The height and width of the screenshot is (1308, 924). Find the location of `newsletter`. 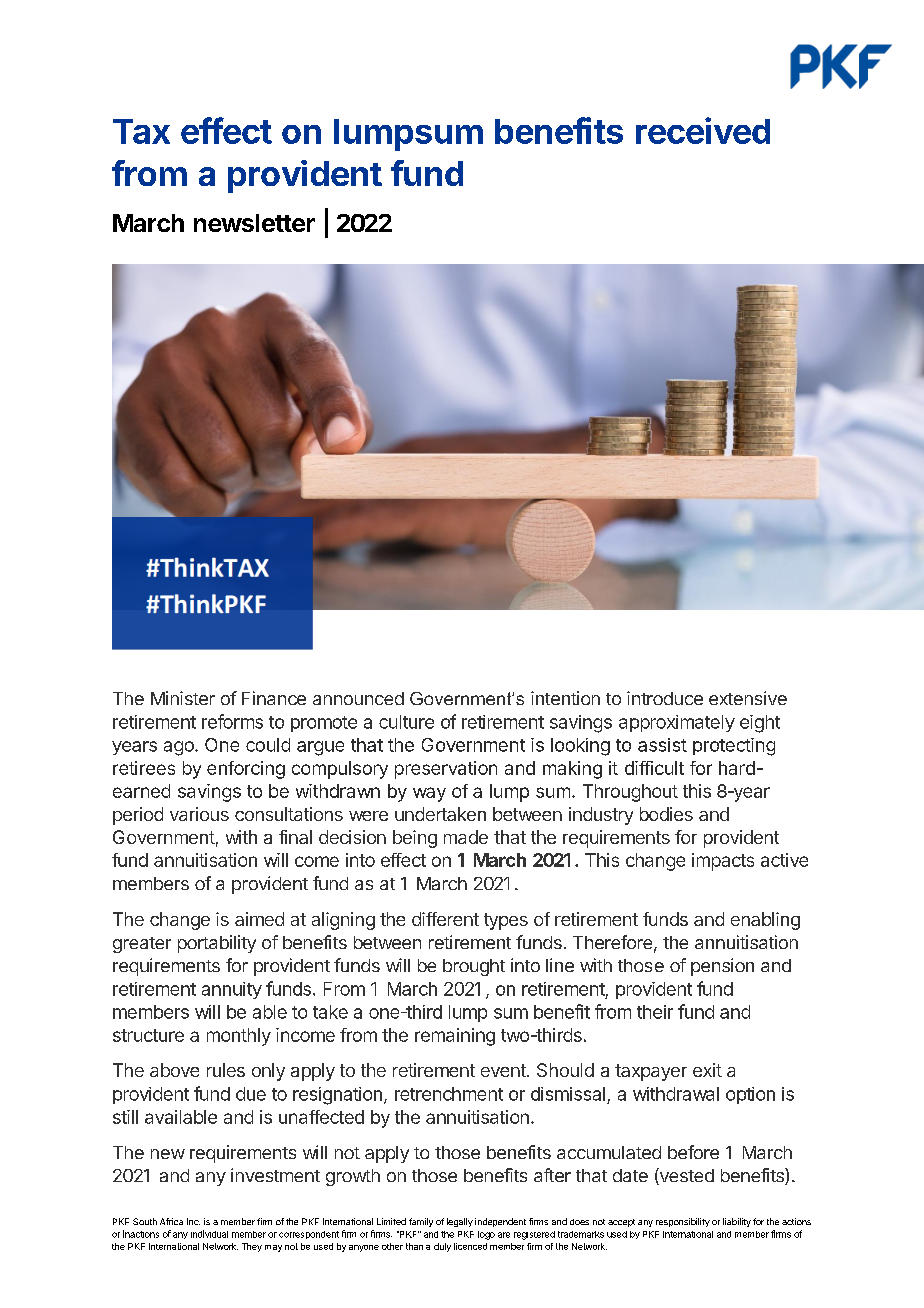

newsletter is located at coordinates (254, 223).
